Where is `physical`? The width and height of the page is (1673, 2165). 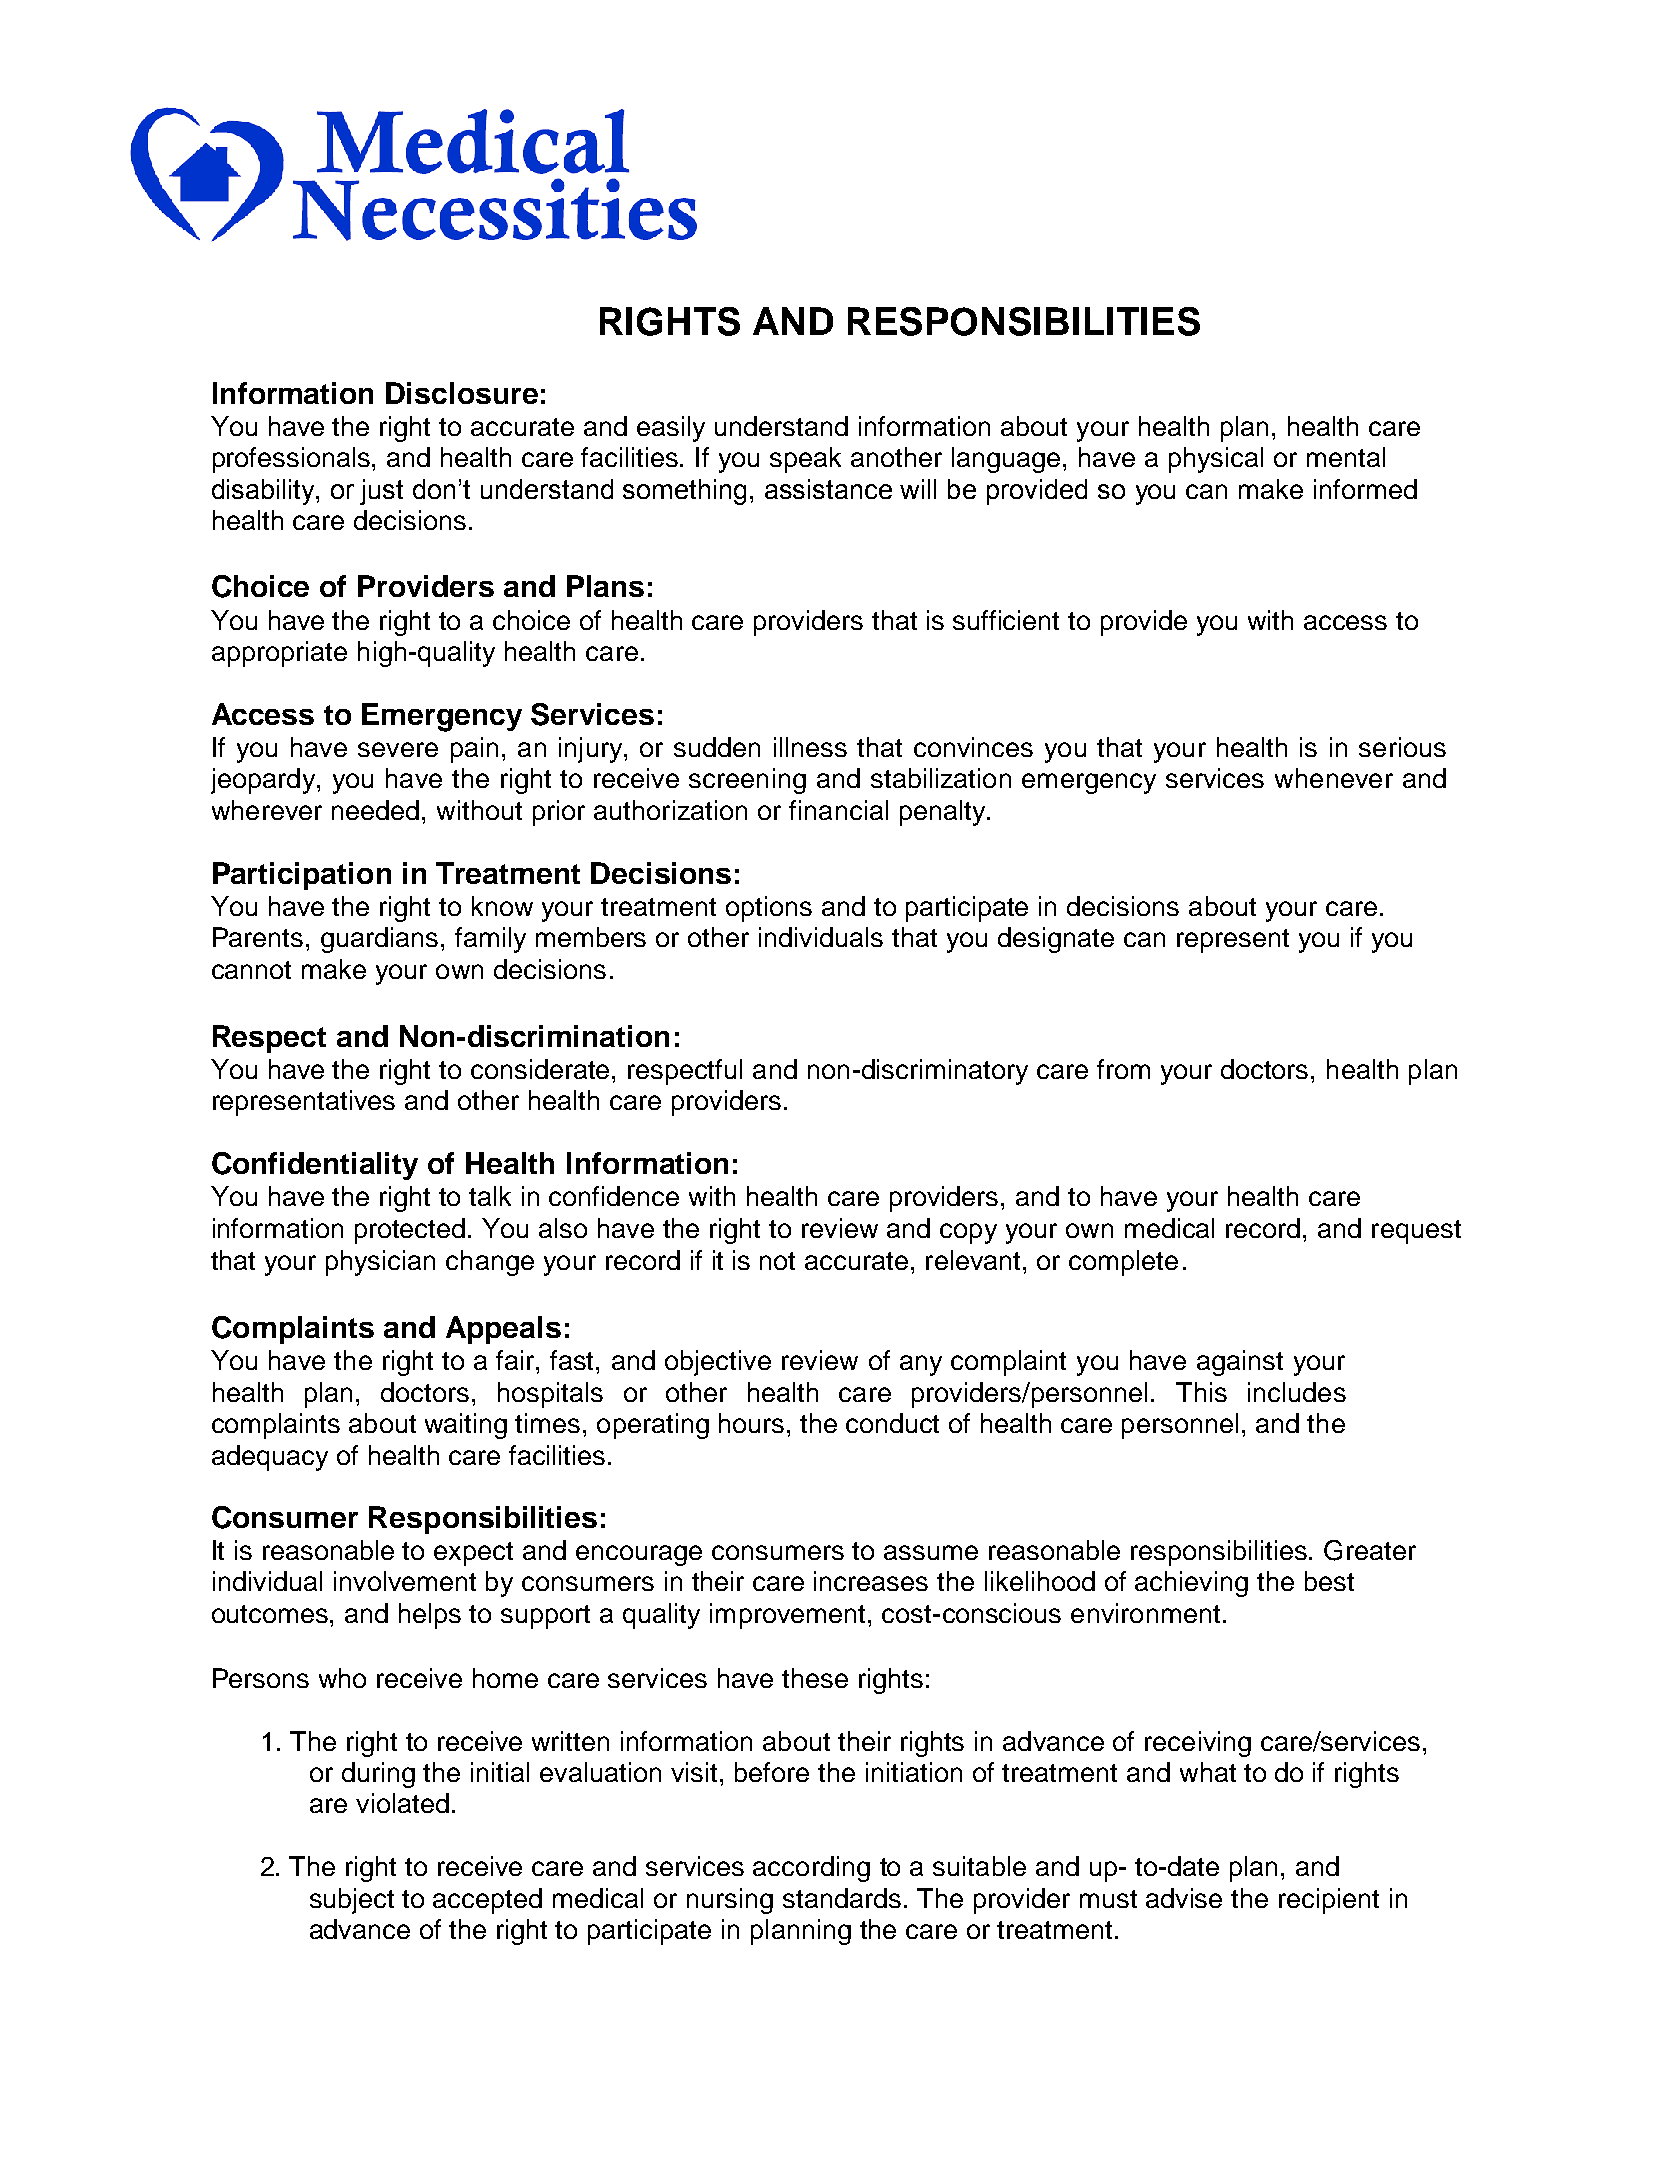
physical is located at coordinates (1216, 460).
